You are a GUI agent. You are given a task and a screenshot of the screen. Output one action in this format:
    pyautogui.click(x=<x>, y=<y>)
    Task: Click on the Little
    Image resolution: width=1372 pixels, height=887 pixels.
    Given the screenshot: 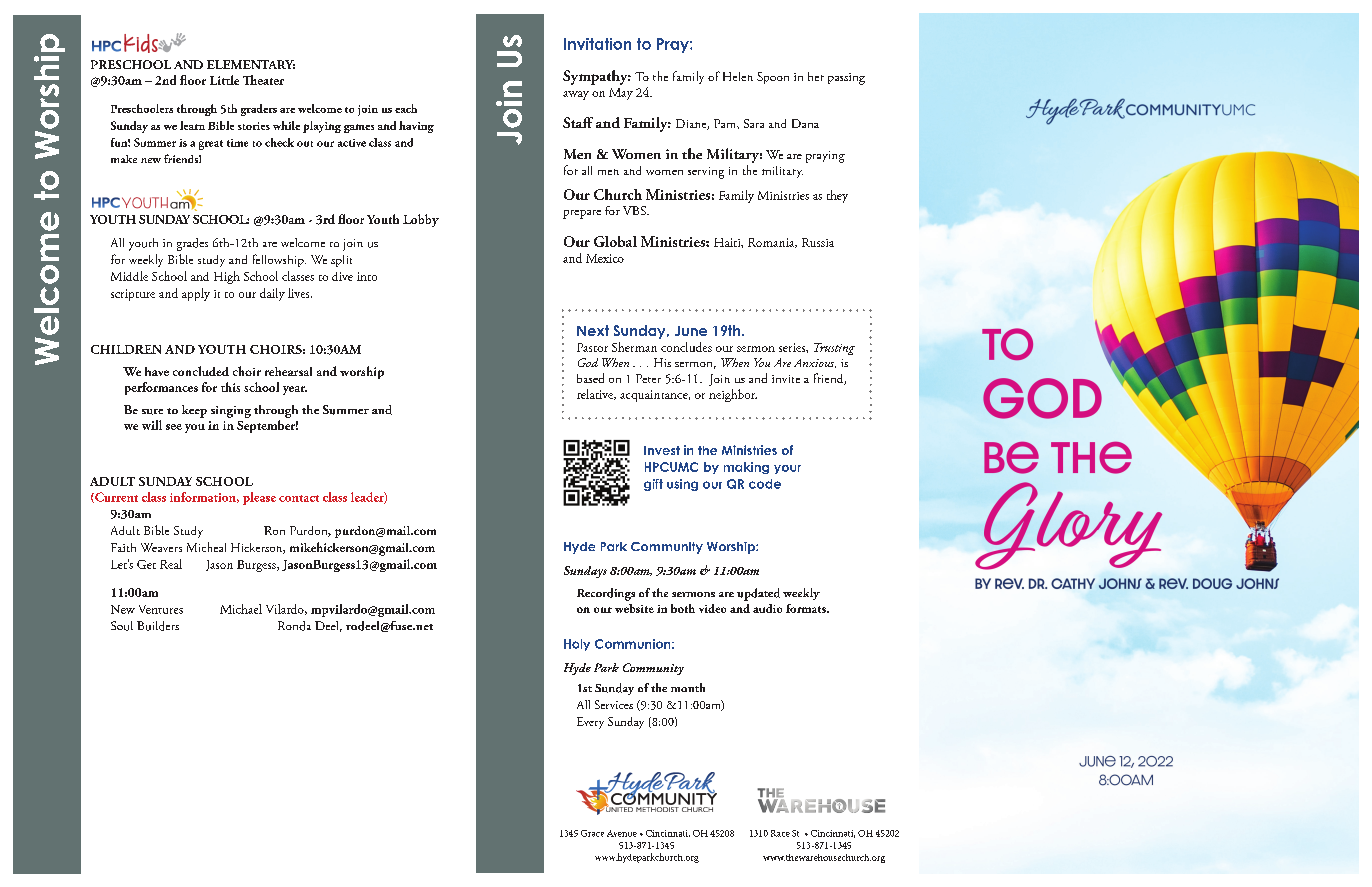 What is the action you would take?
    pyautogui.click(x=224, y=80)
